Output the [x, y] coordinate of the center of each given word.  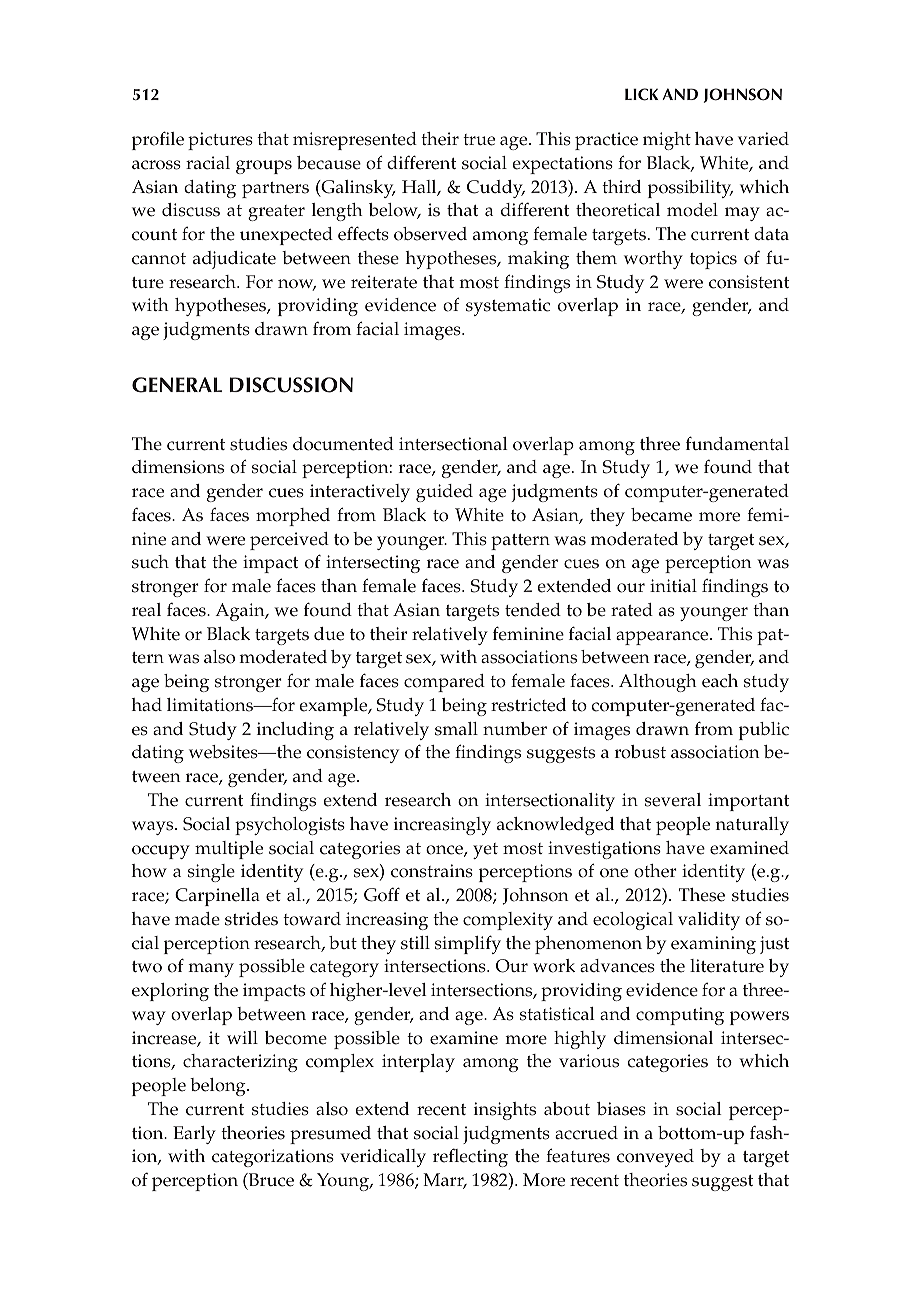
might [667, 141]
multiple [229, 850]
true [479, 140]
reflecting [470, 1157]
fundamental [737, 443]
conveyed [655, 1158]
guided [444, 493]
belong [219, 1087]
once [445, 851]
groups [264, 167]
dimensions [178, 467]
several [673, 800]
